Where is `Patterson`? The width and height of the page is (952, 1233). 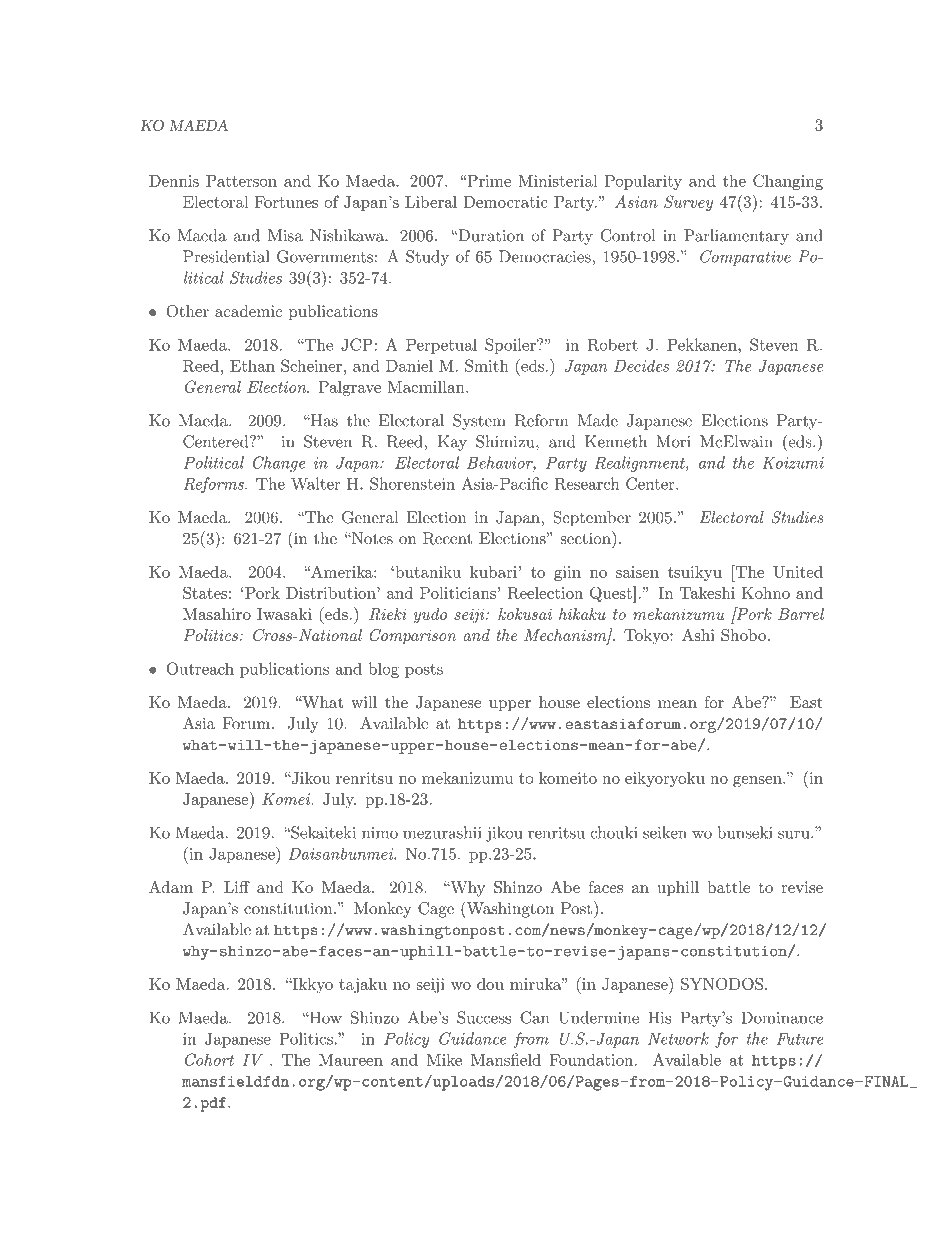 Patterson is located at coordinates (241, 181).
